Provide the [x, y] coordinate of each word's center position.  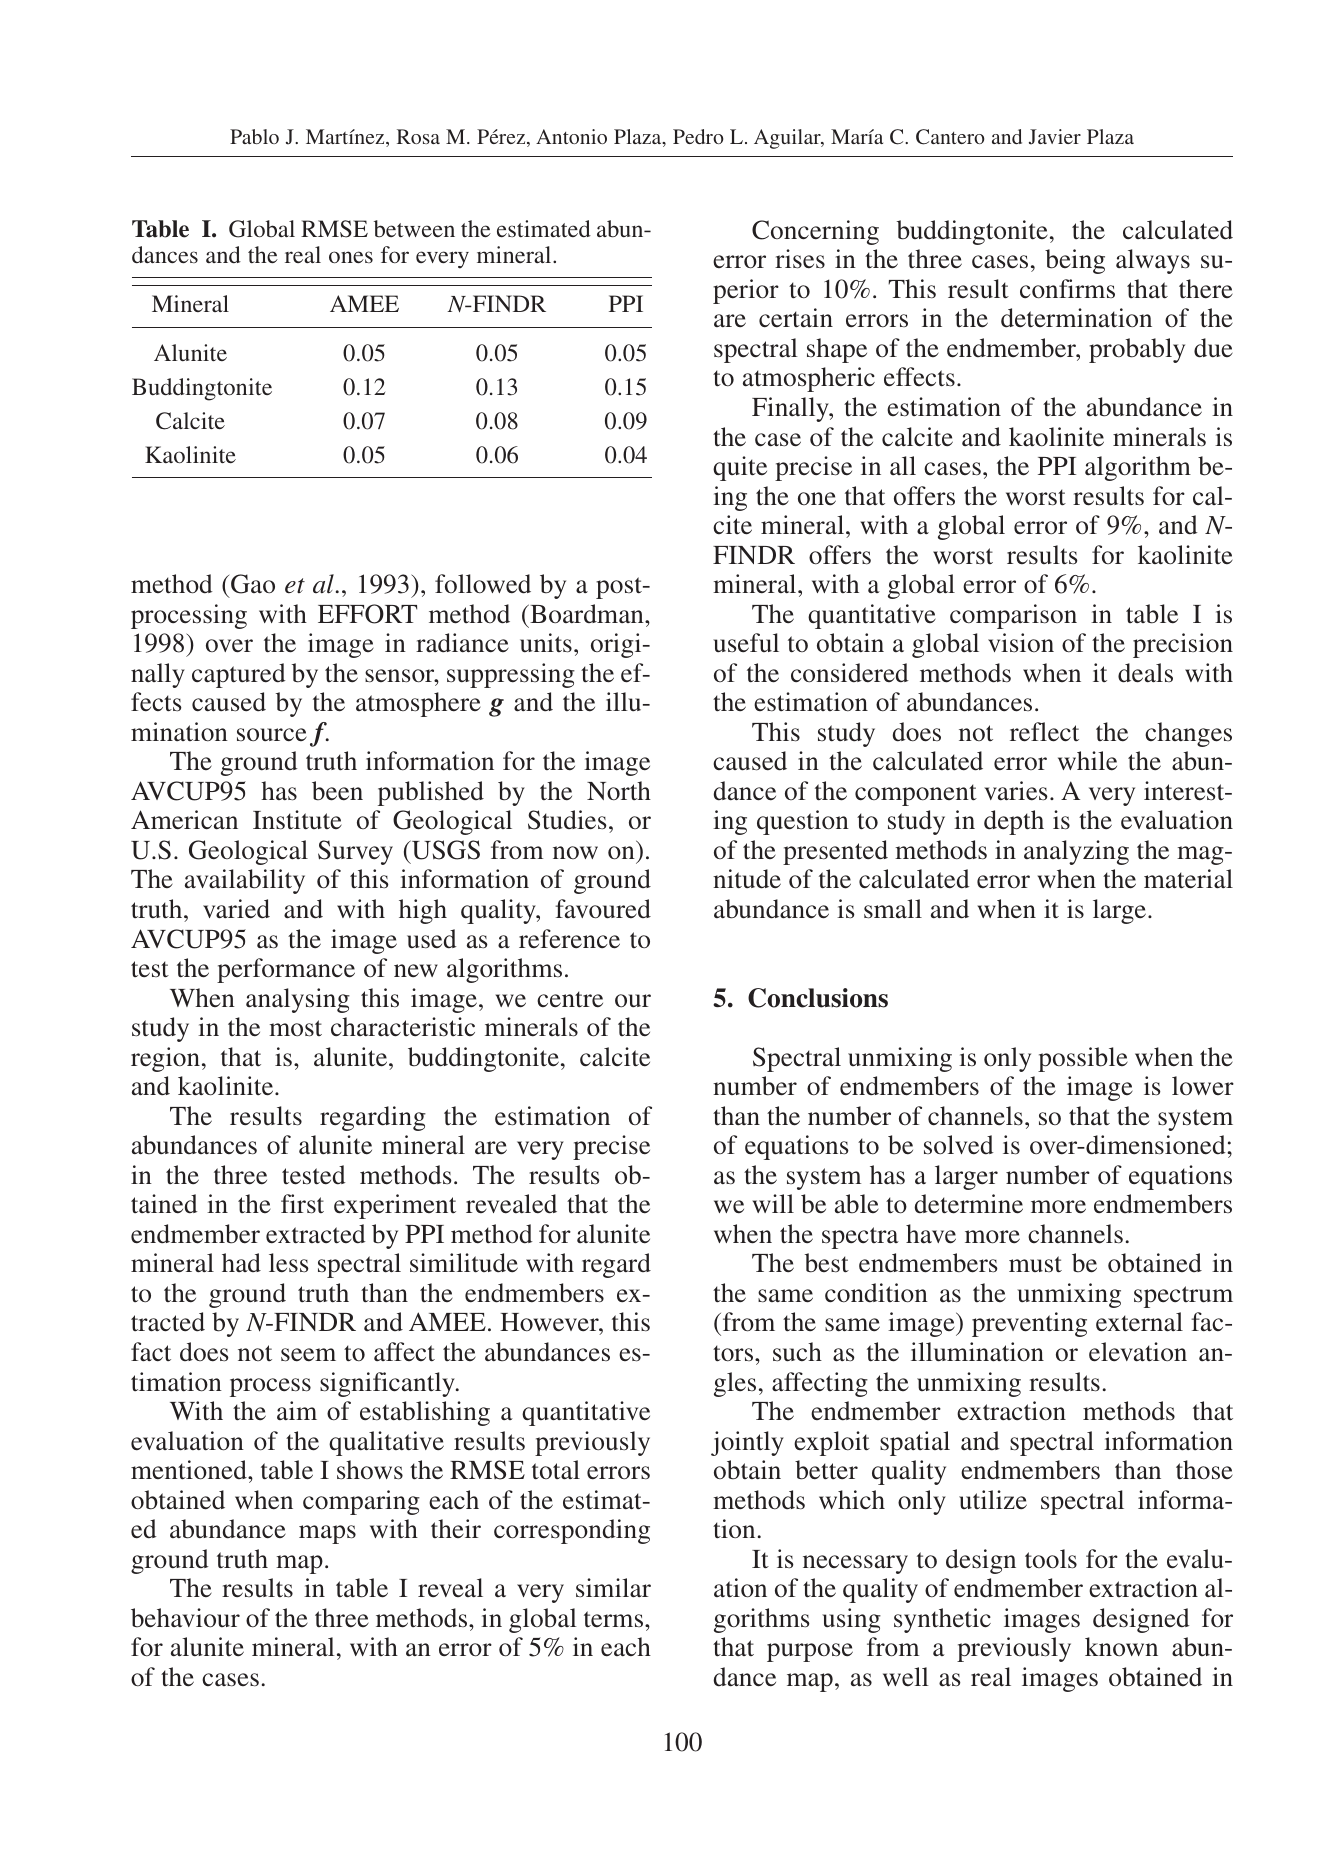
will [773, 1203]
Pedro [698, 136]
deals [1145, 673]
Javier [1055, 137]
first [302, 1204]
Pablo [254, 136]
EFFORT [367, 614]
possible [1083, 1059]
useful [746, 643]
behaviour [185, 1618]
